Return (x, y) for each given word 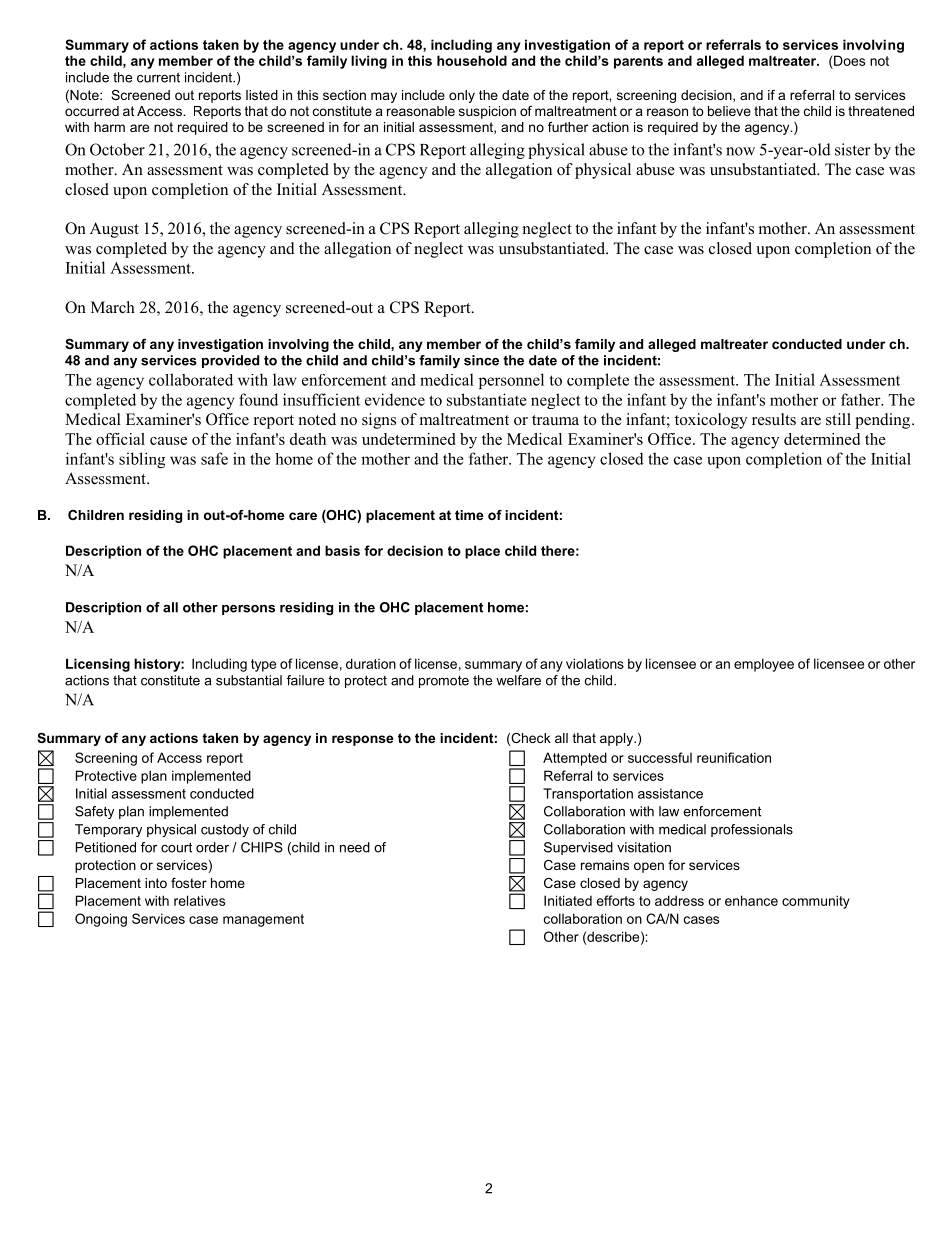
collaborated (191, 379)
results (774, 419)
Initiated (568, 900)
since (481, 360)
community (816, 902)
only (462, 96)
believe (729, 111)
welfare (518, 680)
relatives (199, 900)
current (158, 77)
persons (248, 610)
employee (764, 665)
